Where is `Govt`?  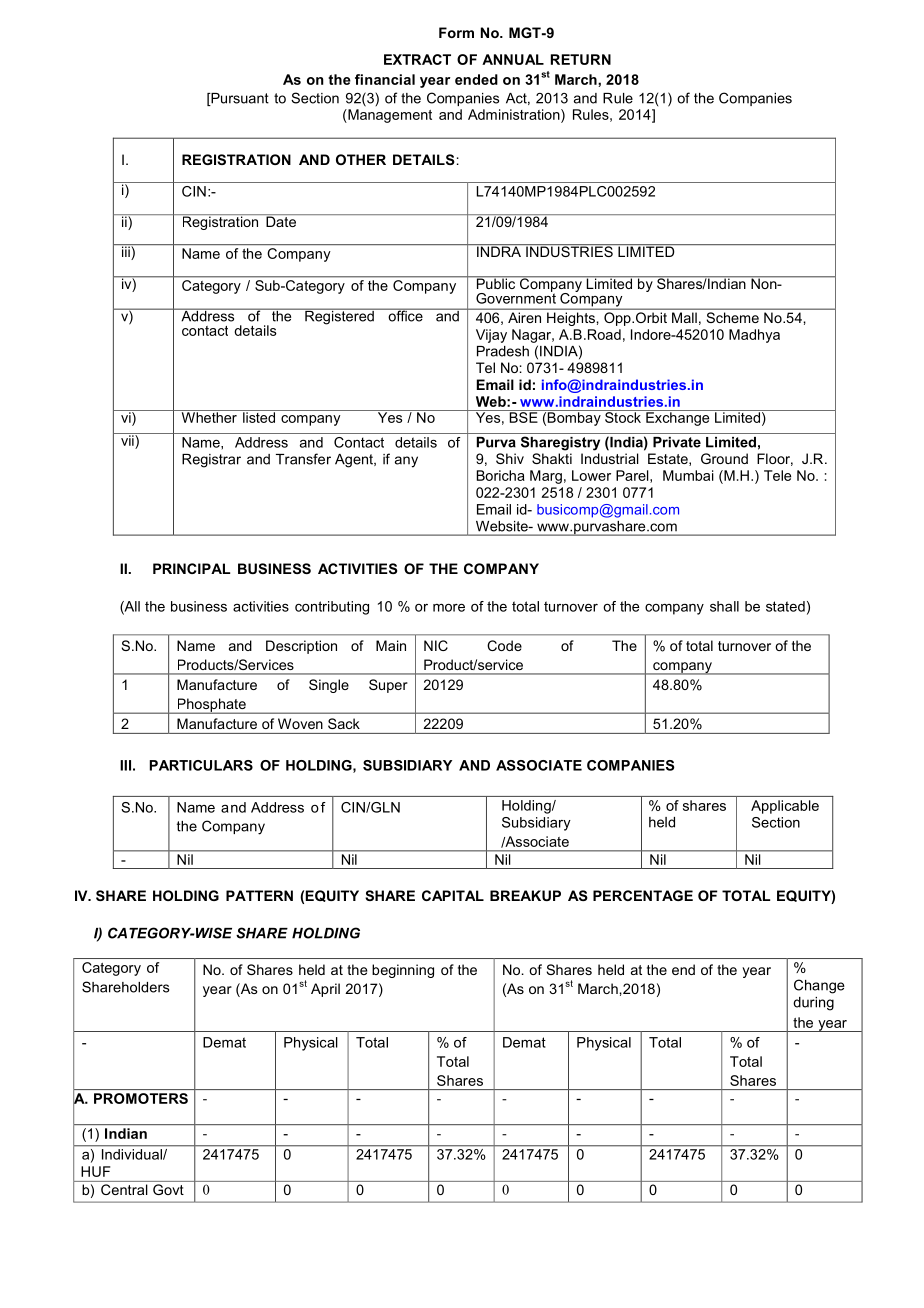 Govt is located at coordinates (168, 1189).
